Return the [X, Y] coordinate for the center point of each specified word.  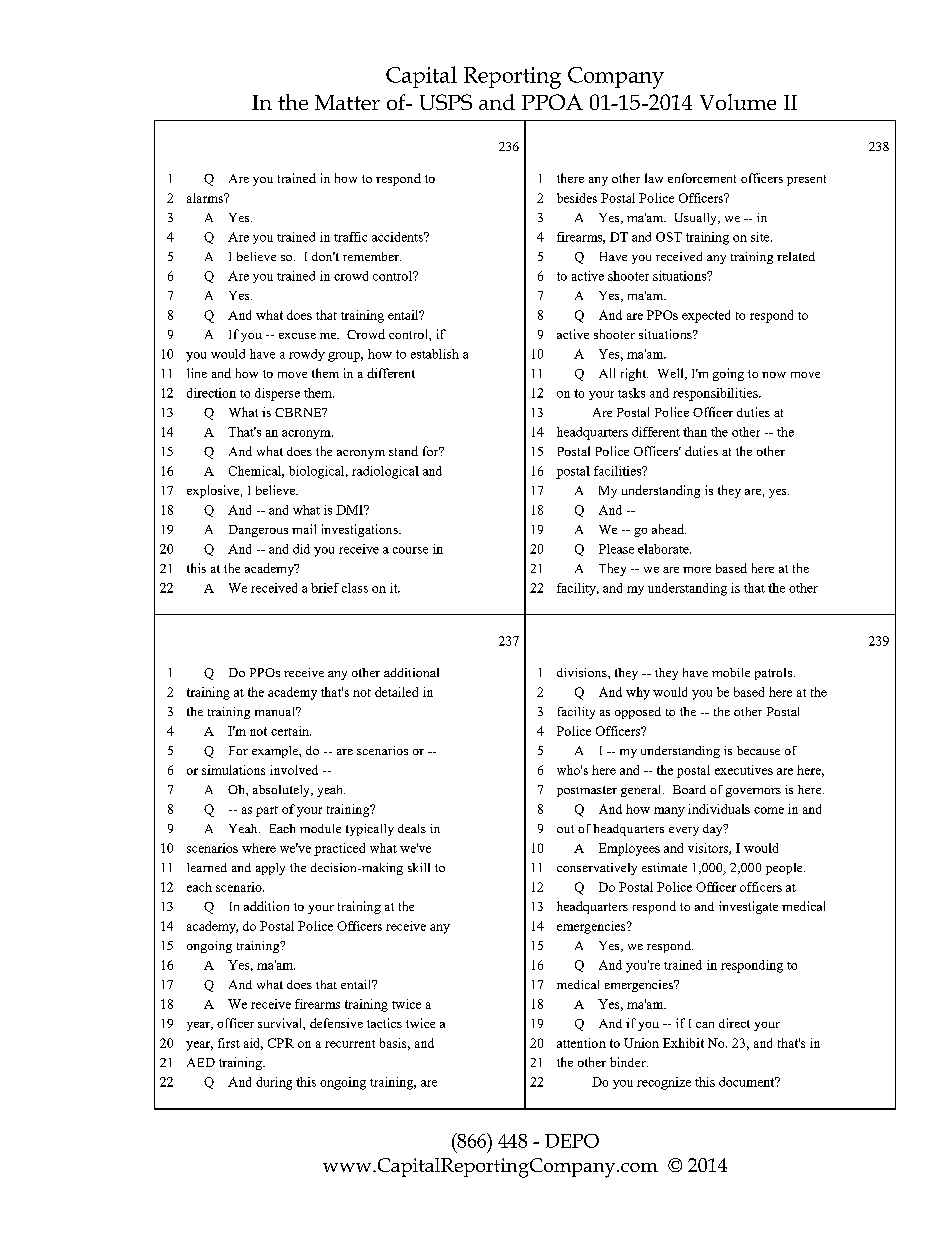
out [565, 829]
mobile [731, 672]
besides [577, 198]
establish [435, 354]
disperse [277, 394]
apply [270, 869]
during [274, 1083]
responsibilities [716, 394]
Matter [347, 102]
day [714, 830]
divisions [583, 672]
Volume [738, 102]
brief [325, 588]
